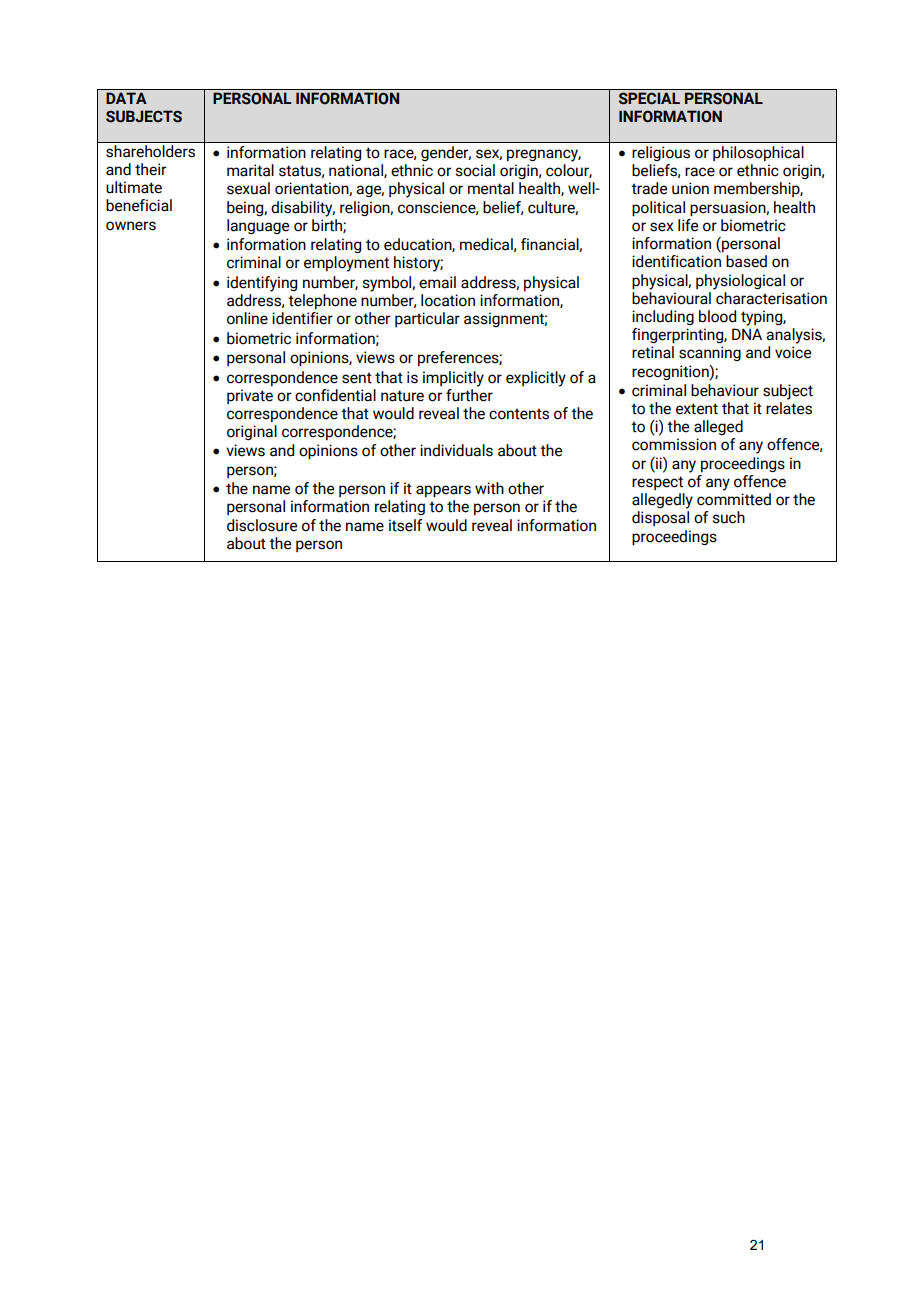 The width and height of the image is (924, 1308). I want to click on based, so click(746, 261).
